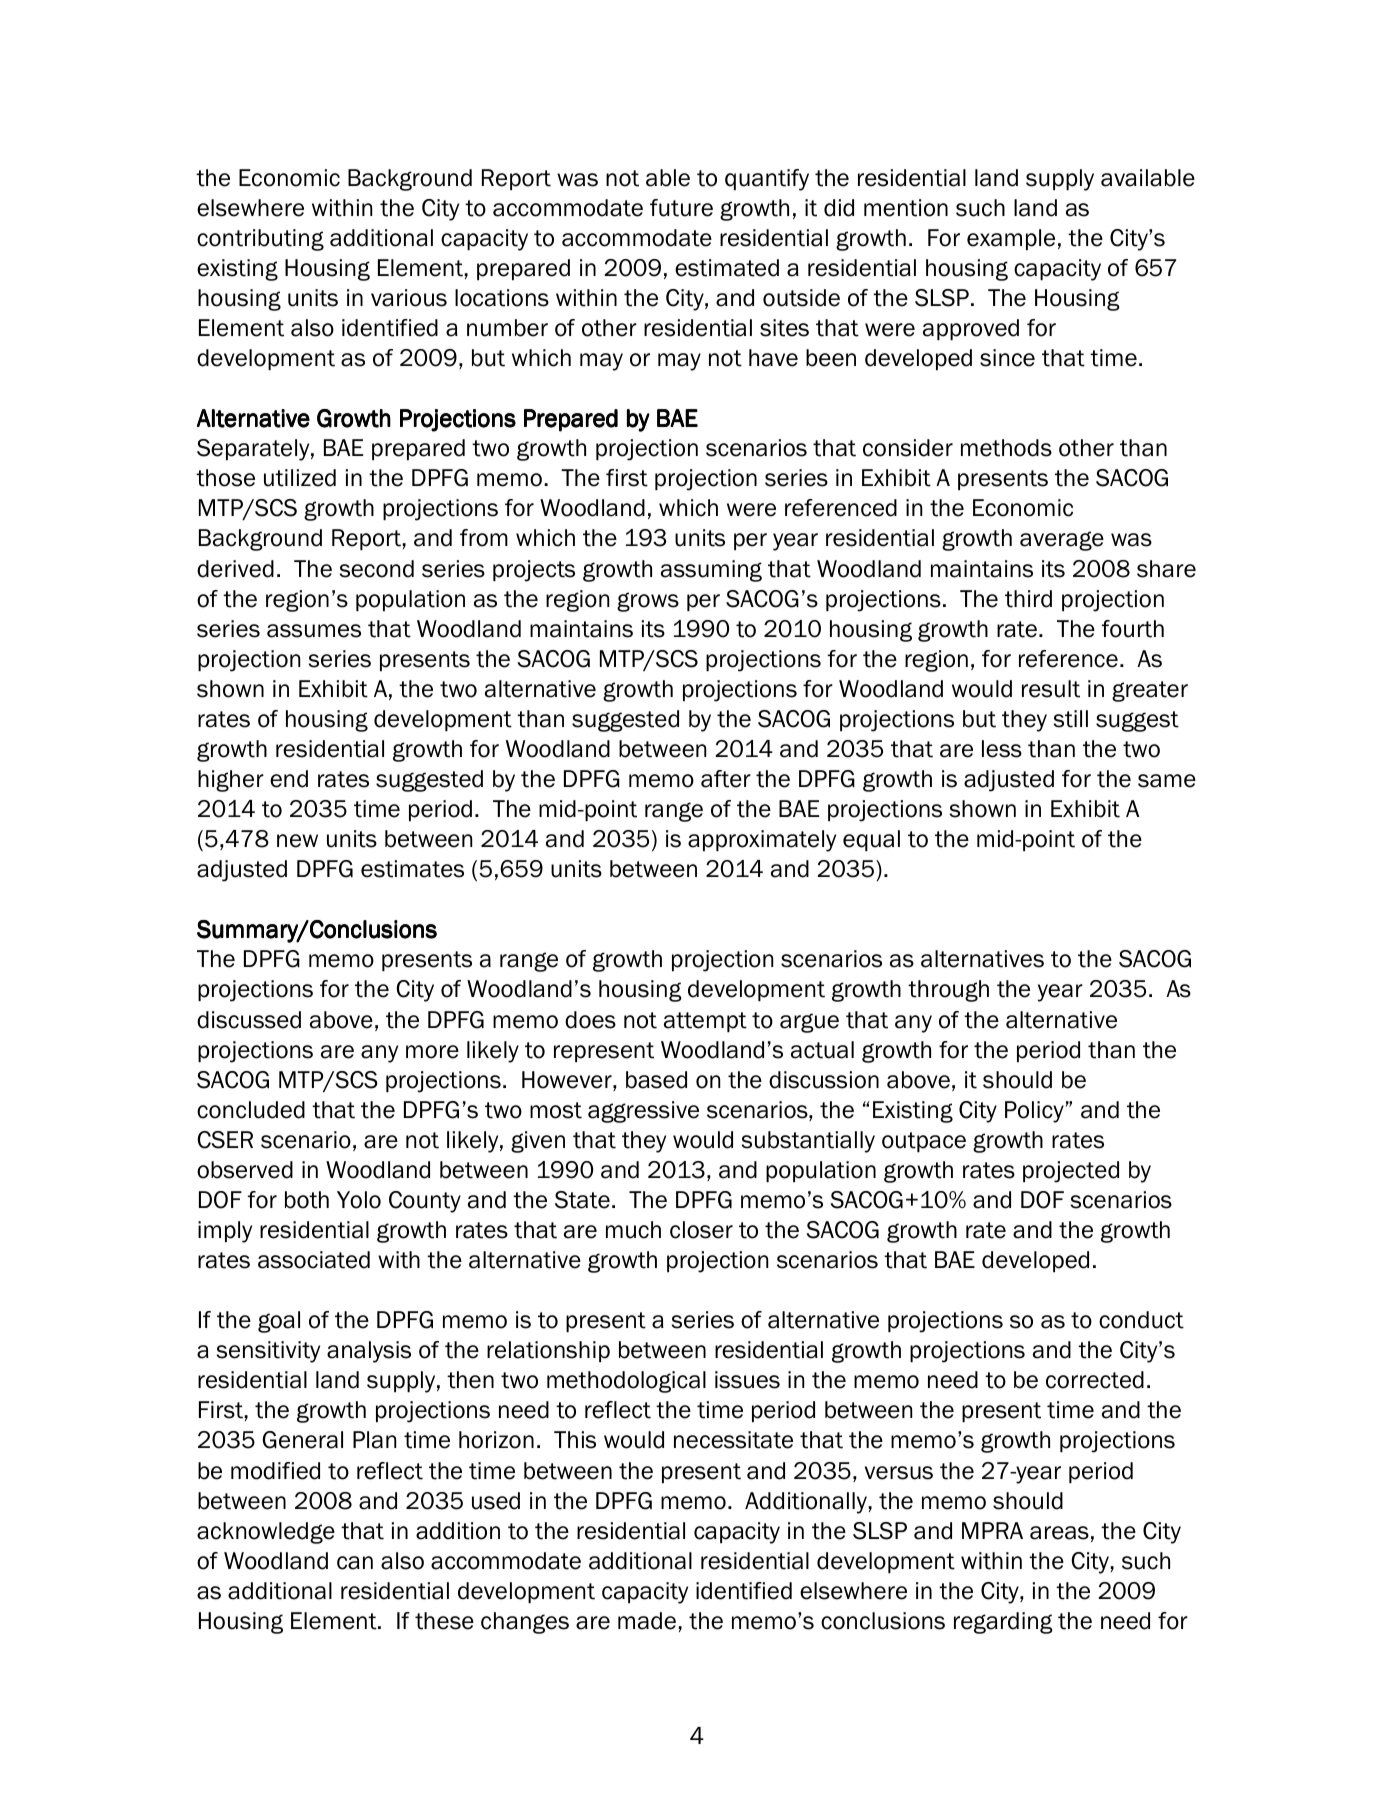  I want to click on less, so click(1002, 749).
